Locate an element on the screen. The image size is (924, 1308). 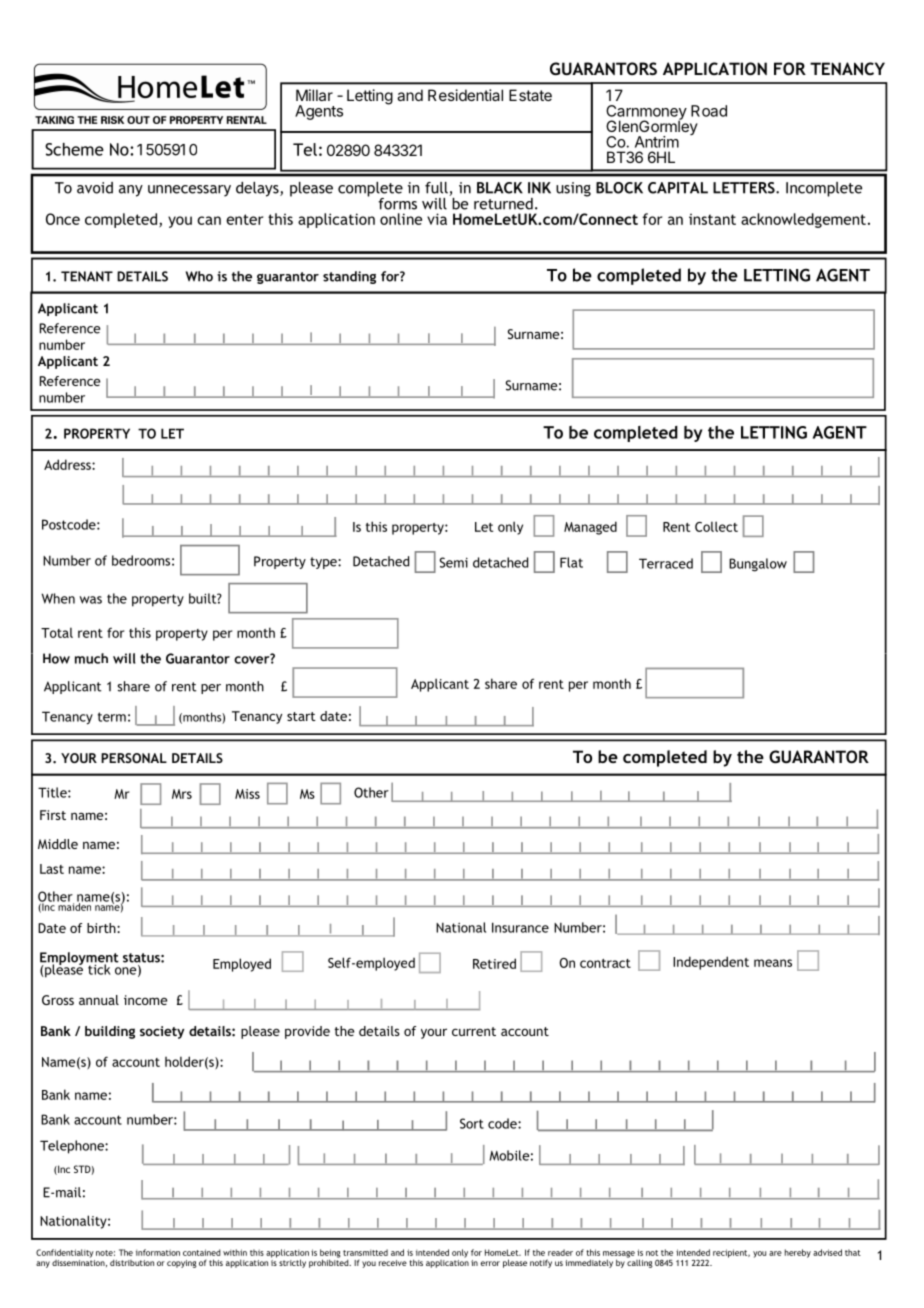
hereby is located at coordinates (798, 1253).
